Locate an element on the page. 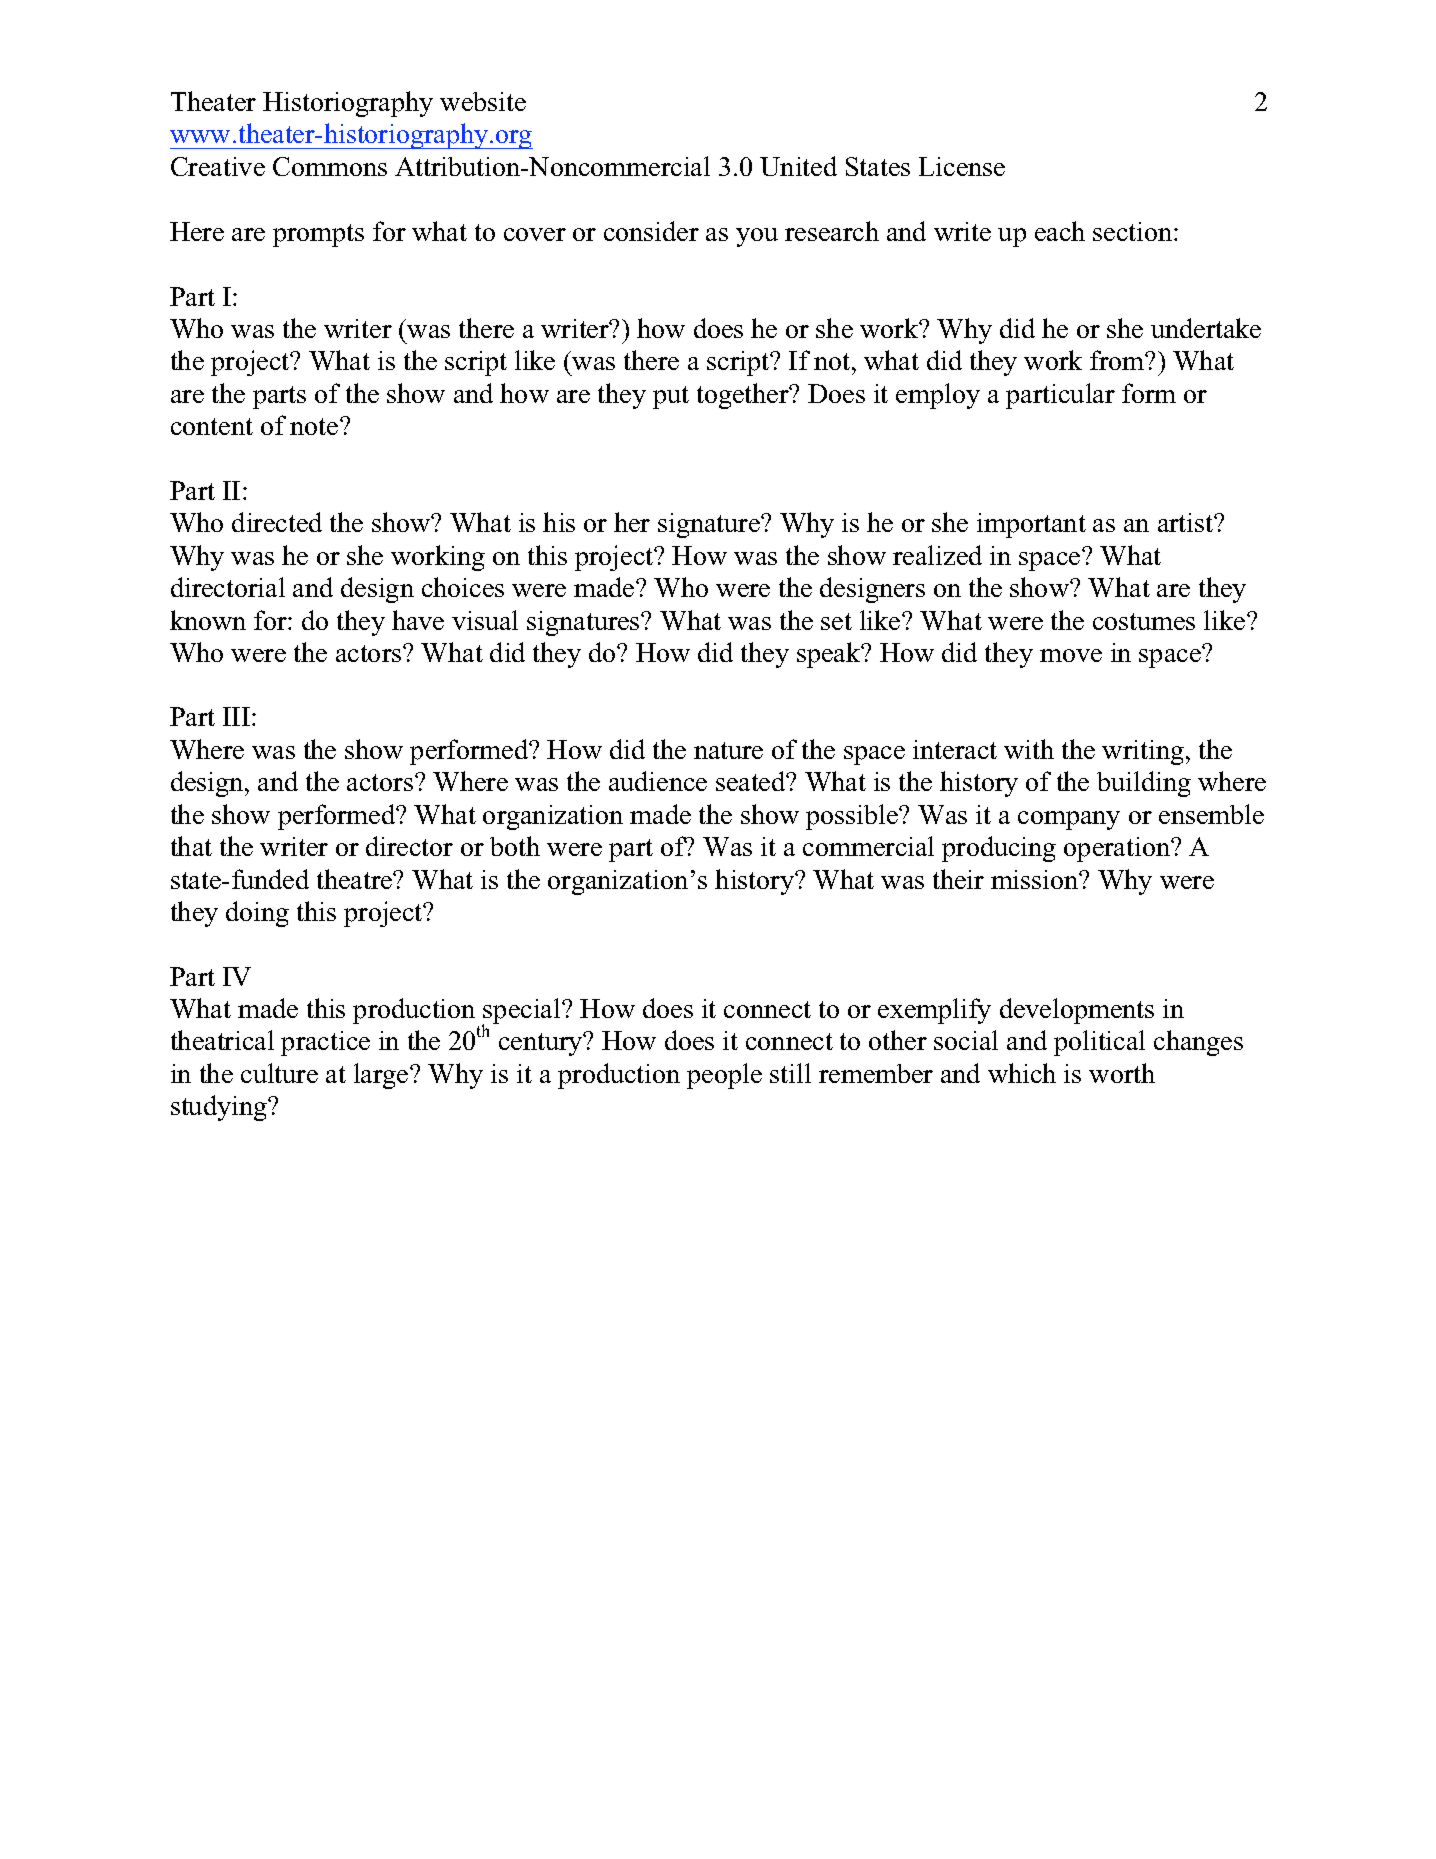  important is located at coordinates (1031, 525).
